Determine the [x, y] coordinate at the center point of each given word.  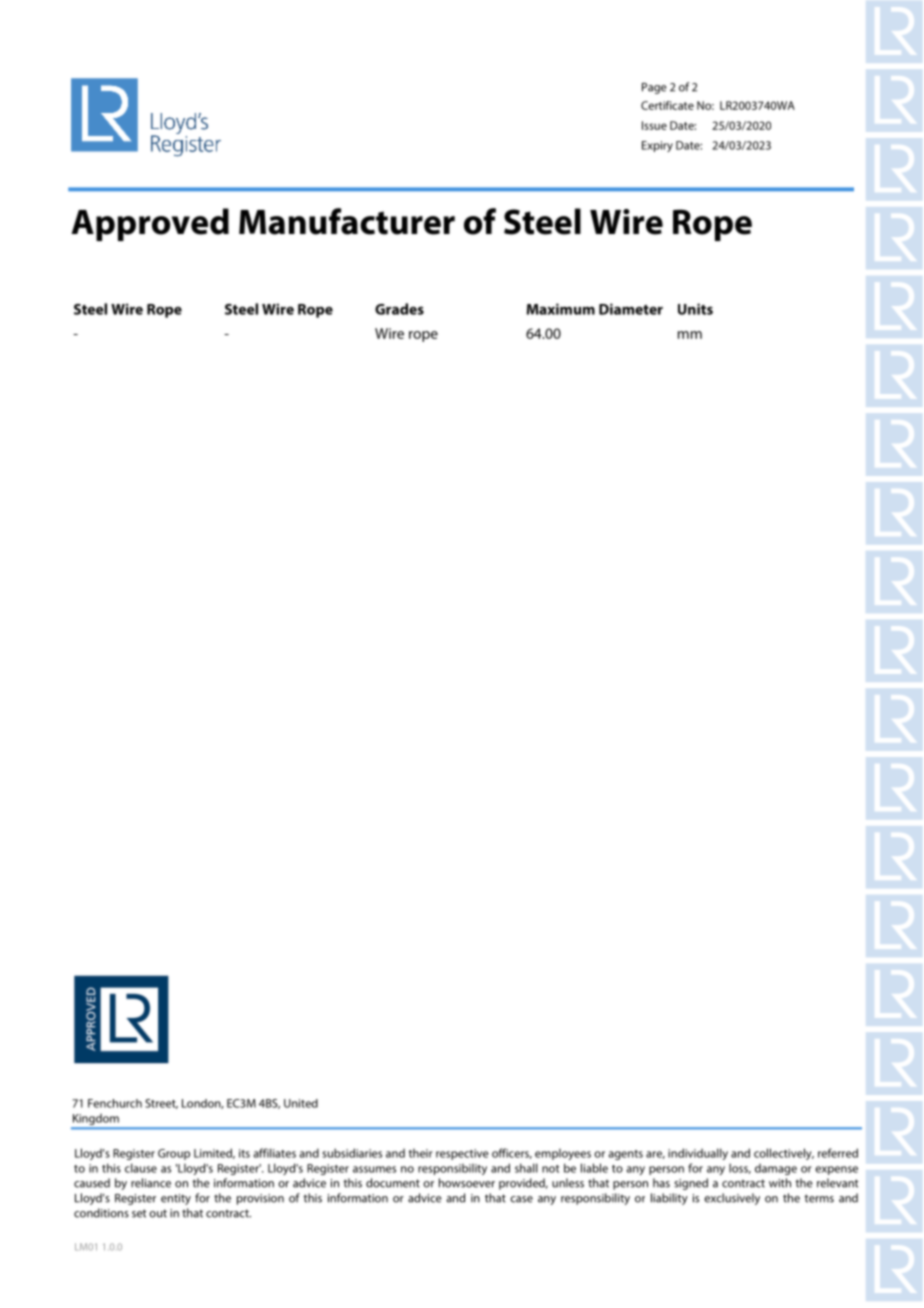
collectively [784, 1154]
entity [176, 1199]
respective [462, 1154]
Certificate [667, 105]
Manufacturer [347, 221]
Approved [150, 224]
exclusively [732, 1199]
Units [695, 309]
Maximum [561, 309]
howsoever [467, 1183]
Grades [399, 309]
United [301, 1103]
